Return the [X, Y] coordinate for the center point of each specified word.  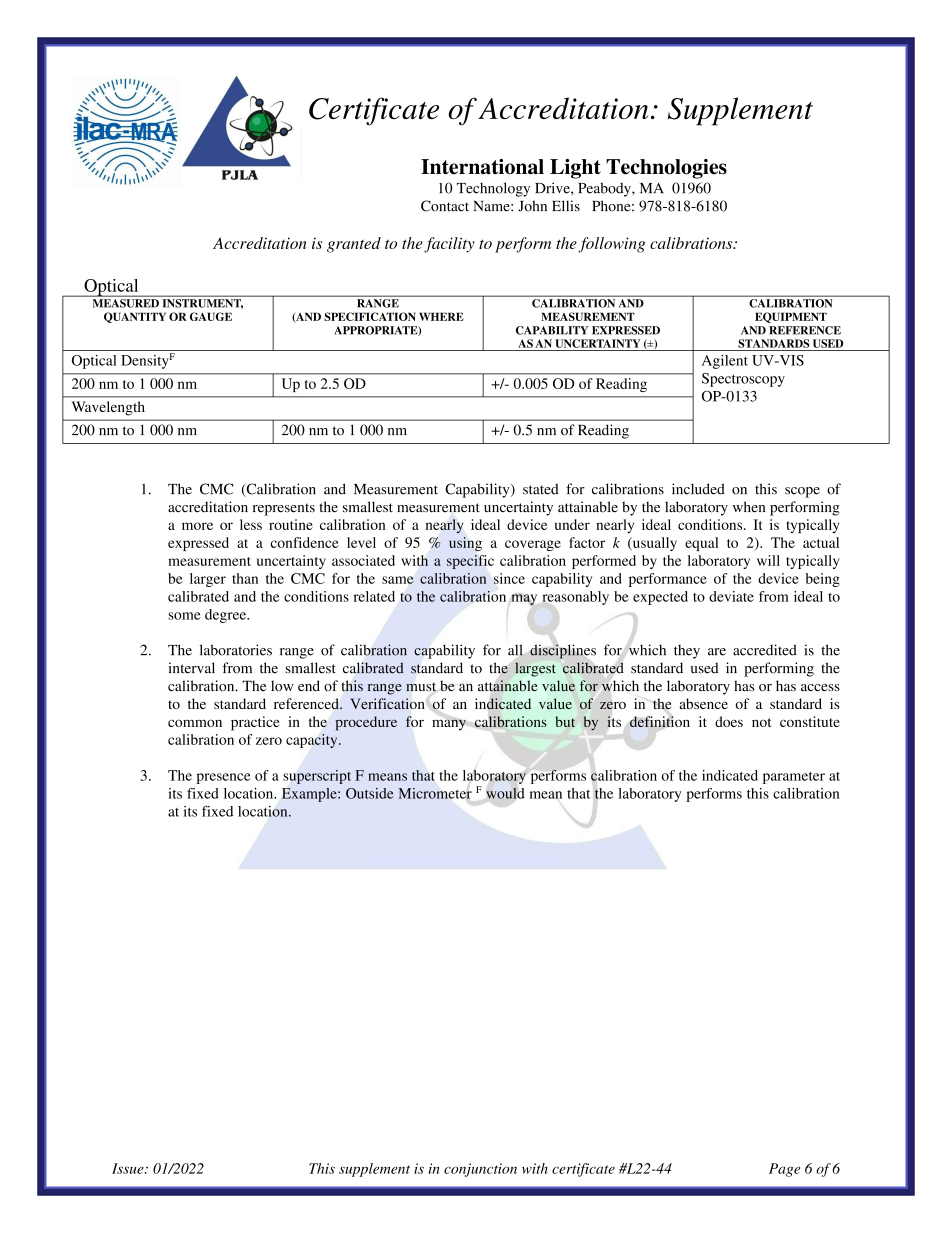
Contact [445, 206]
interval [191, 668]
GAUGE [211, 316]
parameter [794, 778]
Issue [129, 1168]
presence [224, 778]
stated [541, 489]
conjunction [480, 1170]
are [717, 652]
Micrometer [435, 793]
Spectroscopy [743, 380]
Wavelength [108, 408]
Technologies [666, 169]
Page [784, 1170]
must [421, 687]
